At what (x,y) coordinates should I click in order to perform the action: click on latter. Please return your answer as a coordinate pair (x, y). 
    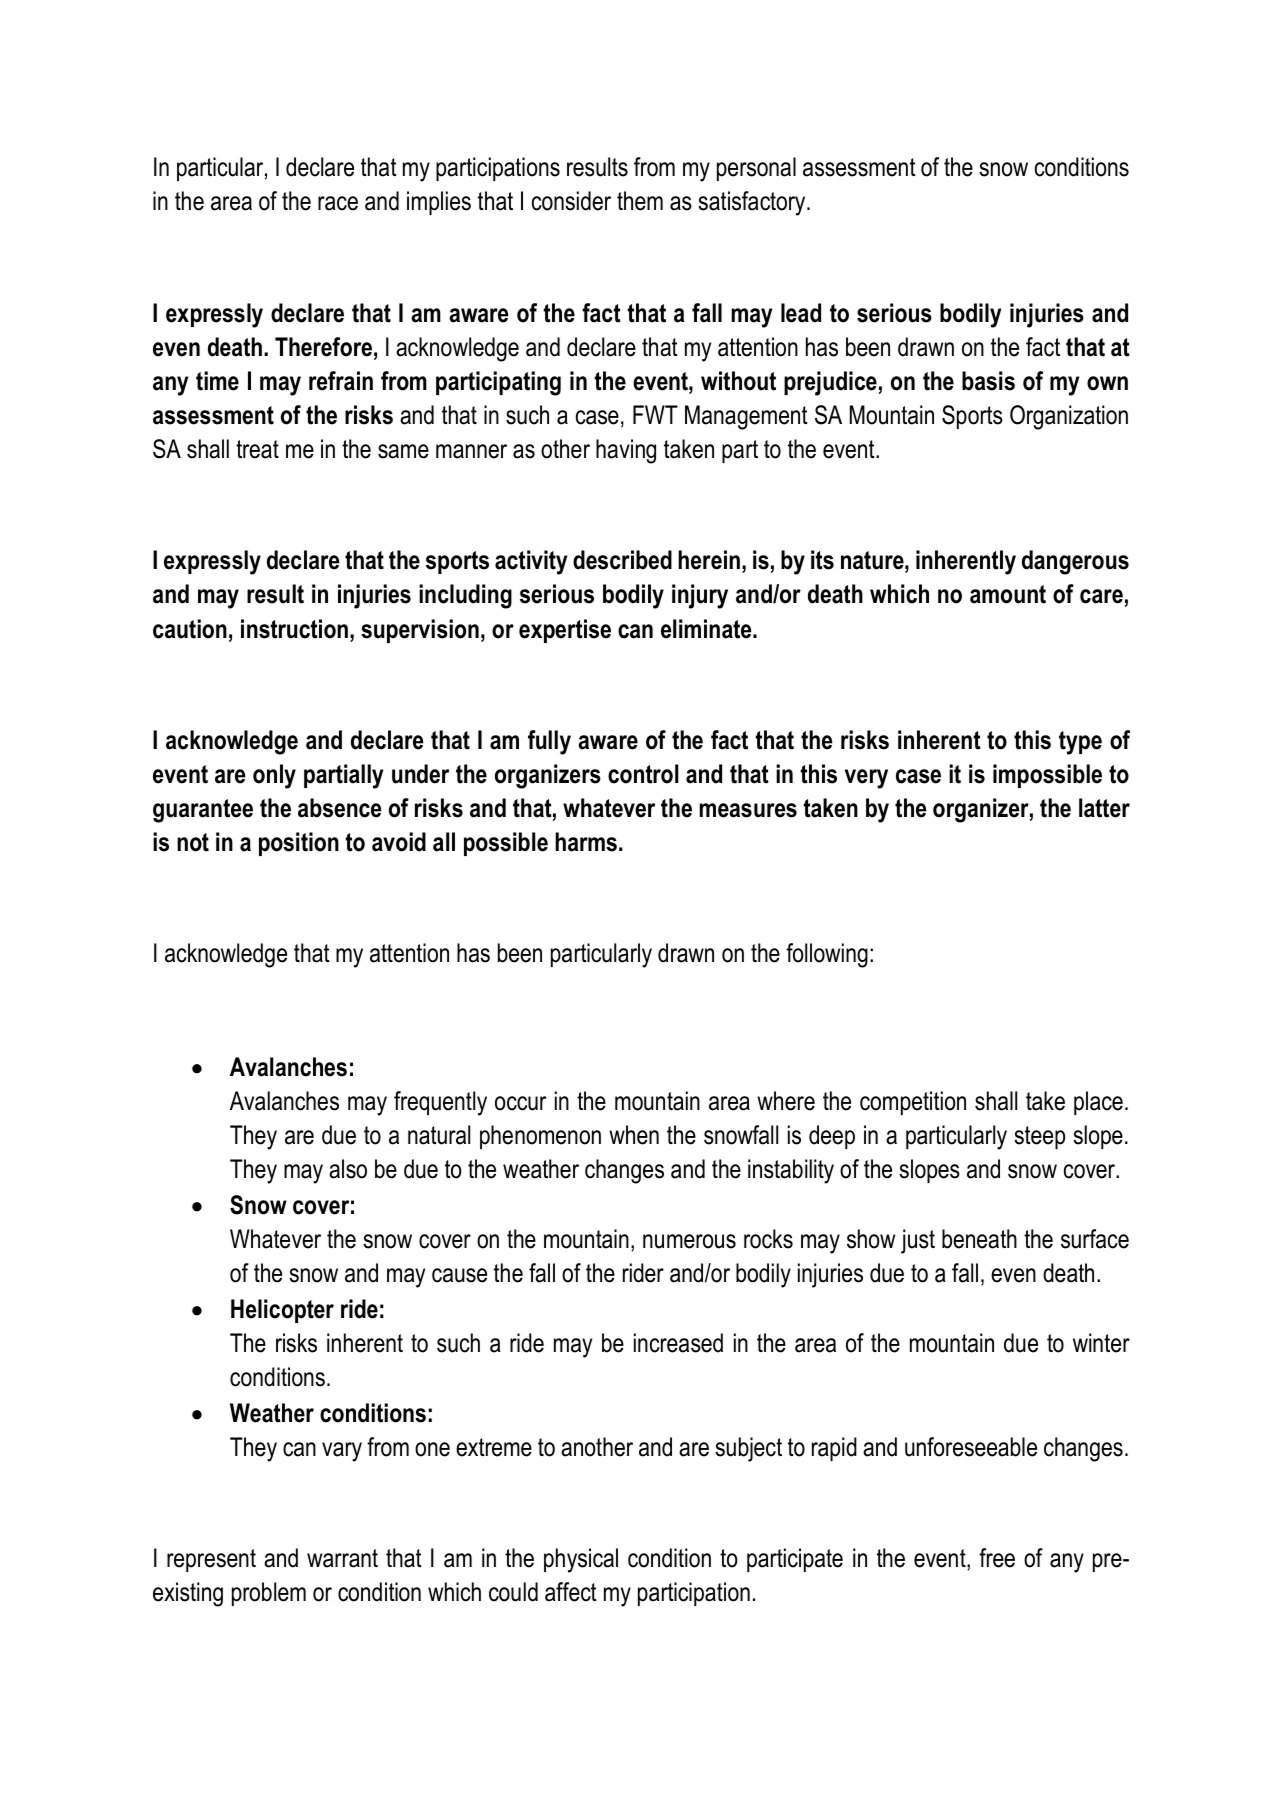
    Looking at the image, I should click on (1104, 808).
